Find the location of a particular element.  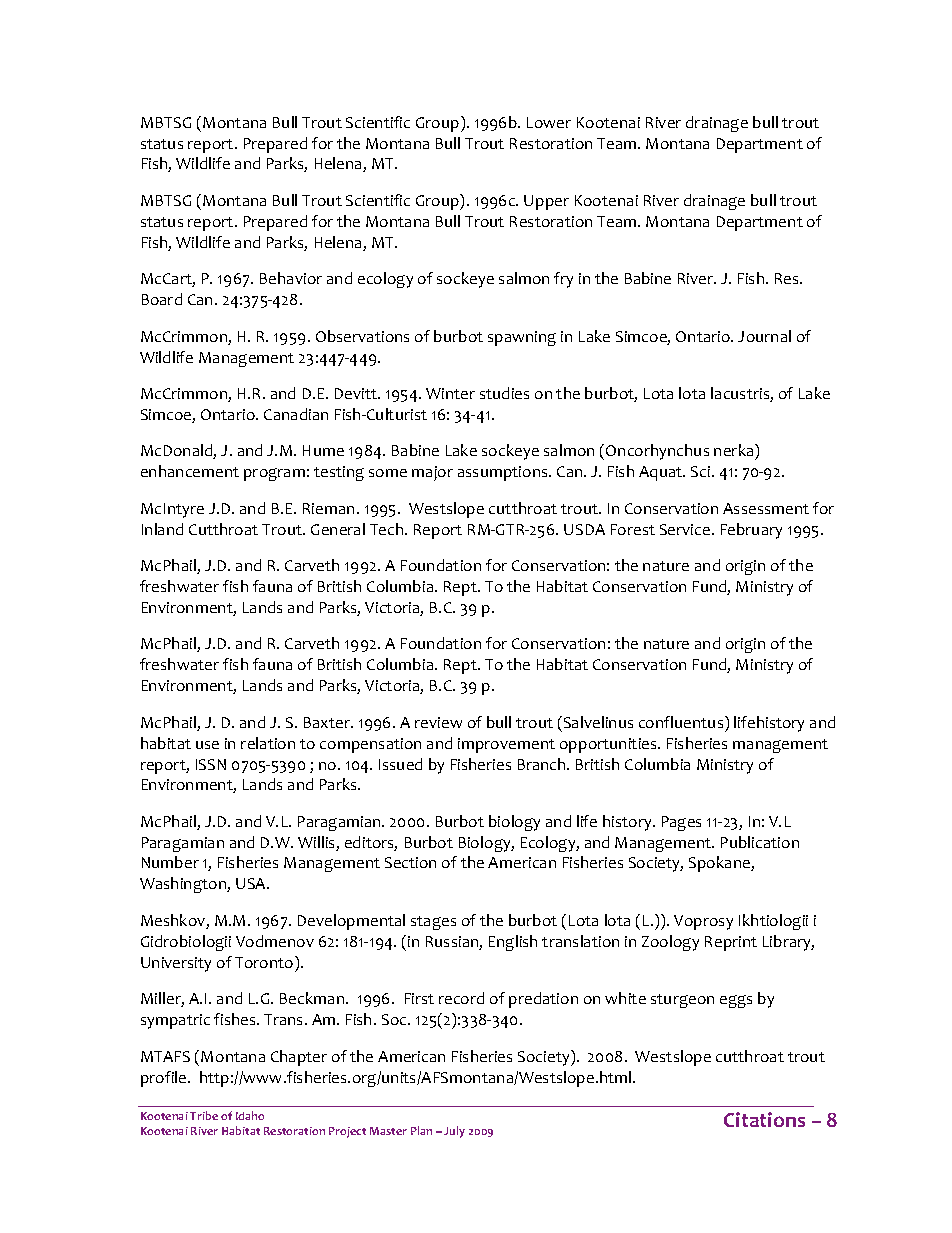

program is located at coordinates (274, 474).
